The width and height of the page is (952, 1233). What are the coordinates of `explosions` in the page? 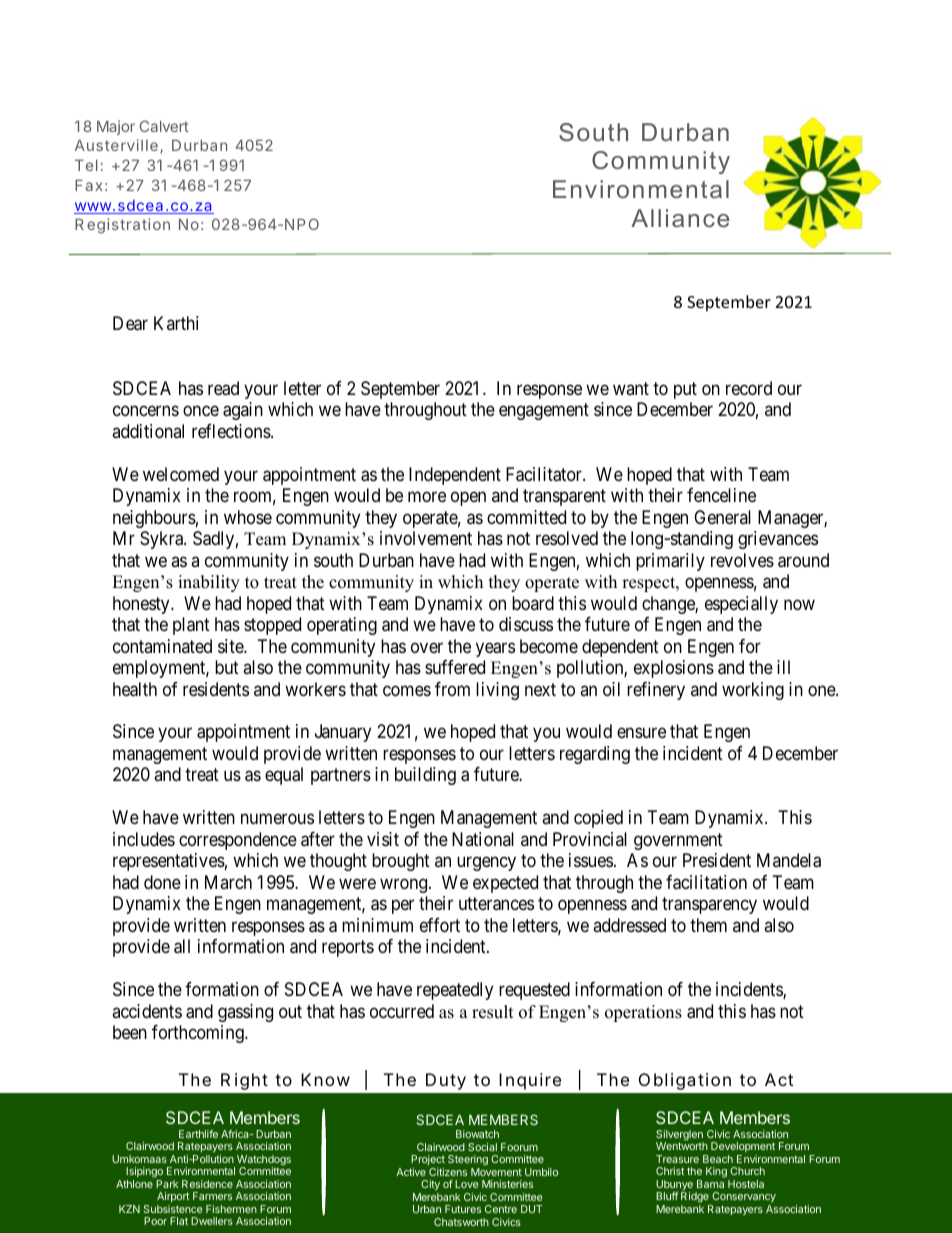 It's located at (674, 669).
